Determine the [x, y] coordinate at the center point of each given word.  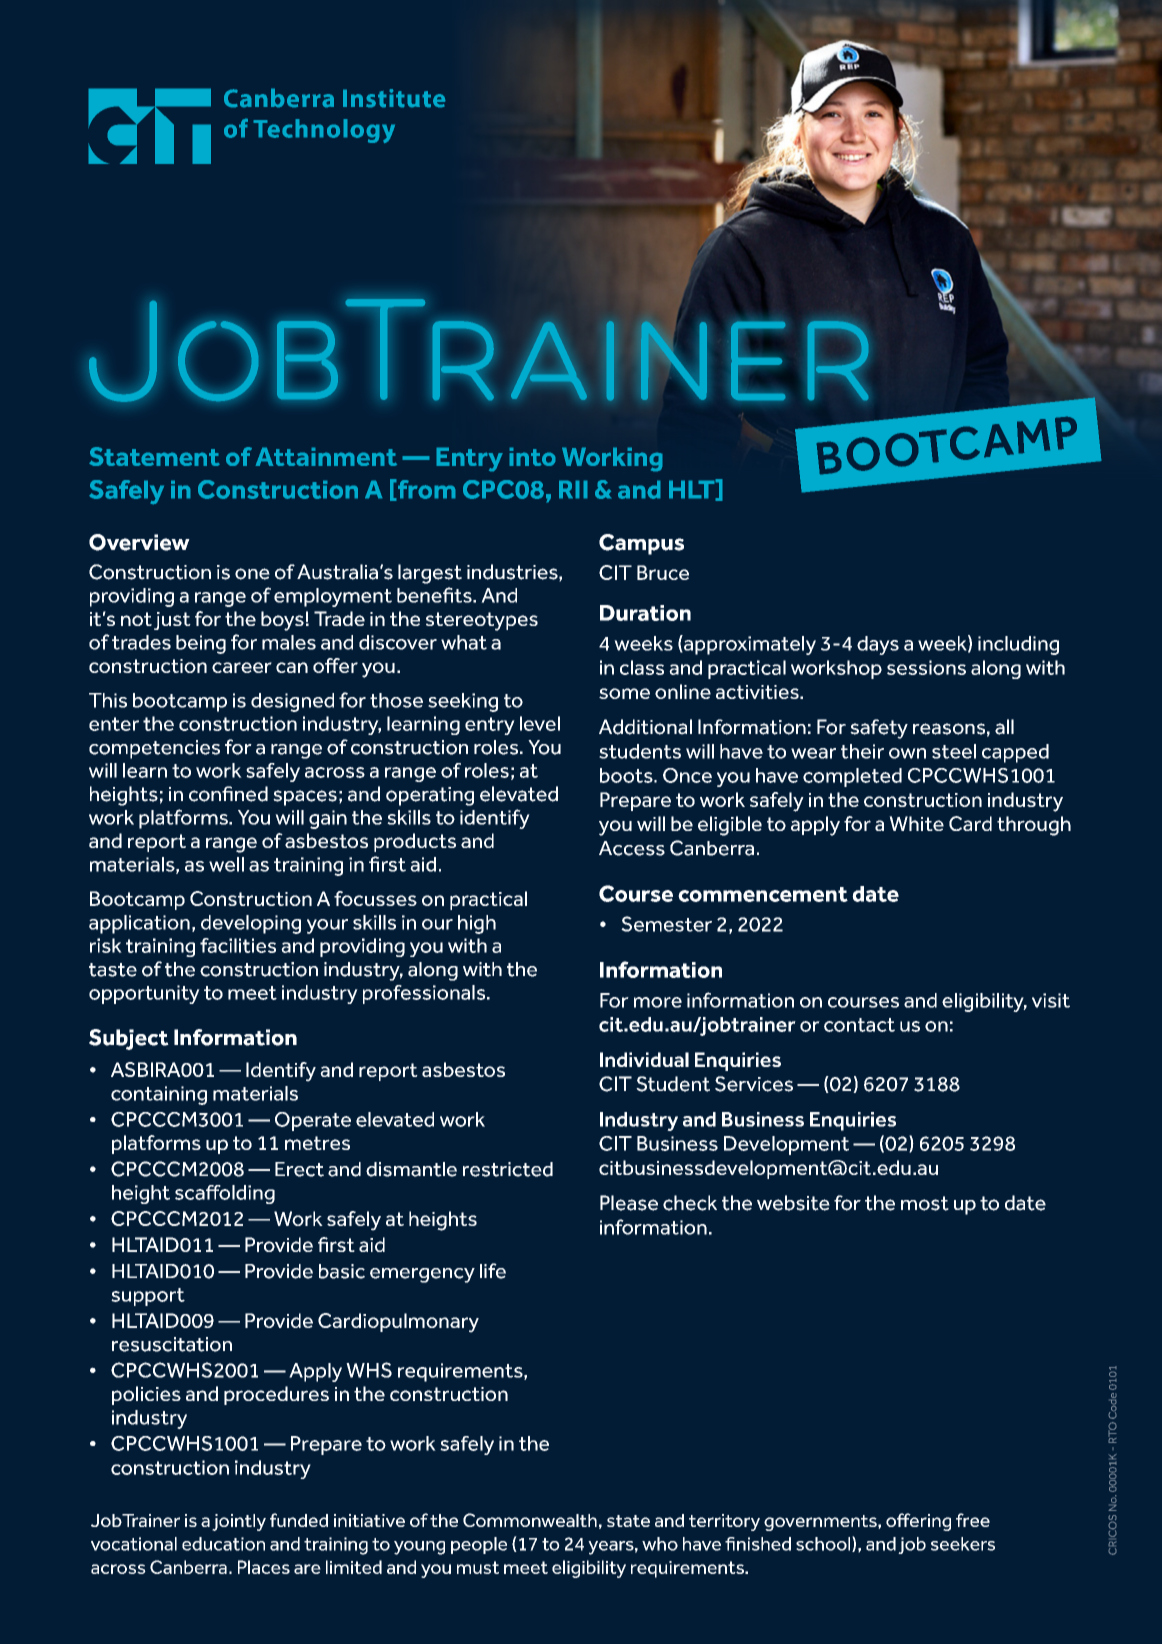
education [223, 1544]
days [878, 645]
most [925, 1203]
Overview [139, 542]
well [226, 864]
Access [632, 848]
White [916, 823]
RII [573, 489]
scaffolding [225, 1194]
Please [629, 1203]
